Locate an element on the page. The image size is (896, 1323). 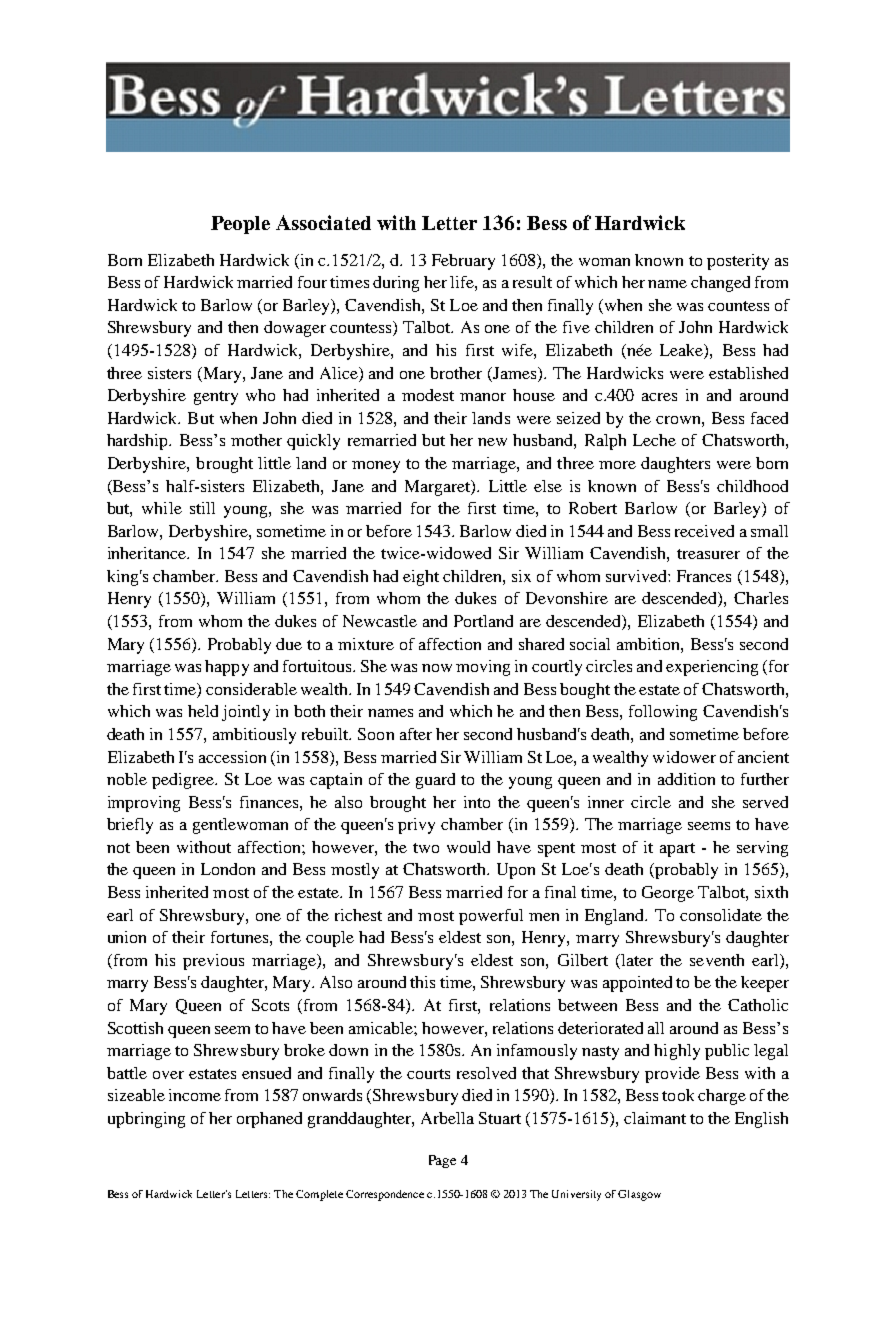
held is located at coordinates (203, 711).
